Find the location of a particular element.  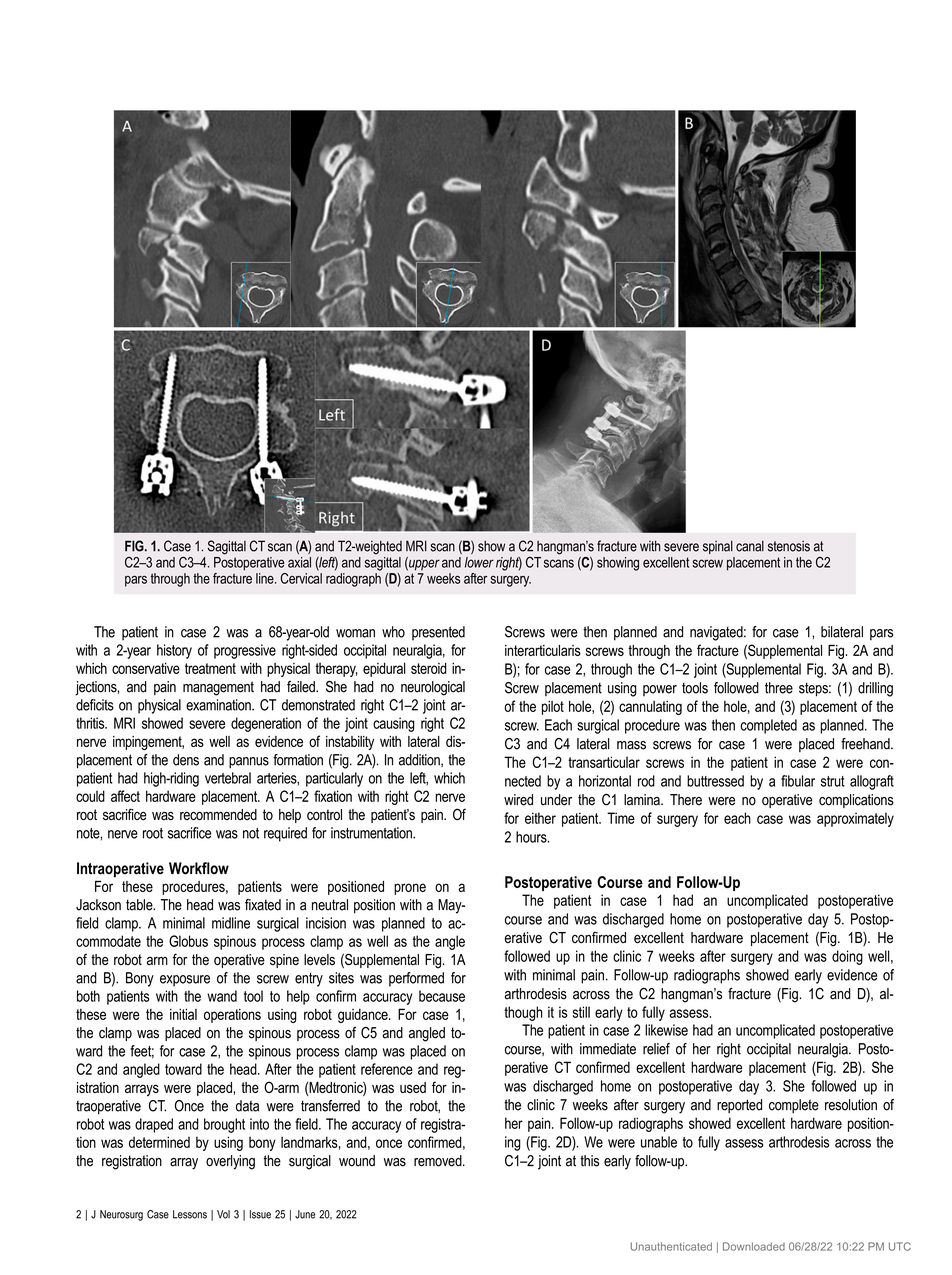

used is located at coordinates (413, 1087).
